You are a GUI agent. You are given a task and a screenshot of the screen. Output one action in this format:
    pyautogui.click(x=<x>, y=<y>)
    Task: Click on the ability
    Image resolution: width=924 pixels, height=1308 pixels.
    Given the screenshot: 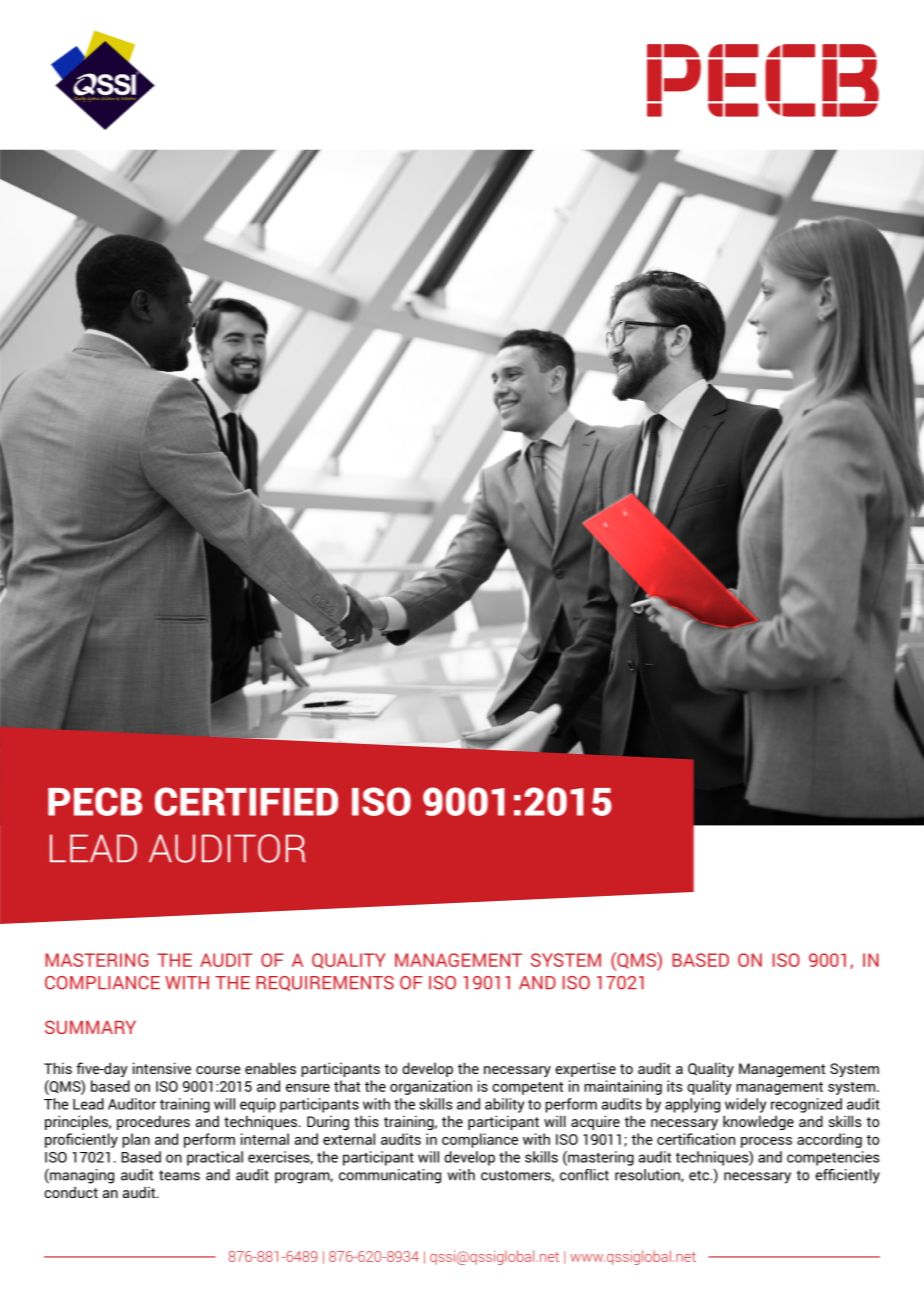 What is the action you would take?
    pyautogui.click(x=504, y=1105)
